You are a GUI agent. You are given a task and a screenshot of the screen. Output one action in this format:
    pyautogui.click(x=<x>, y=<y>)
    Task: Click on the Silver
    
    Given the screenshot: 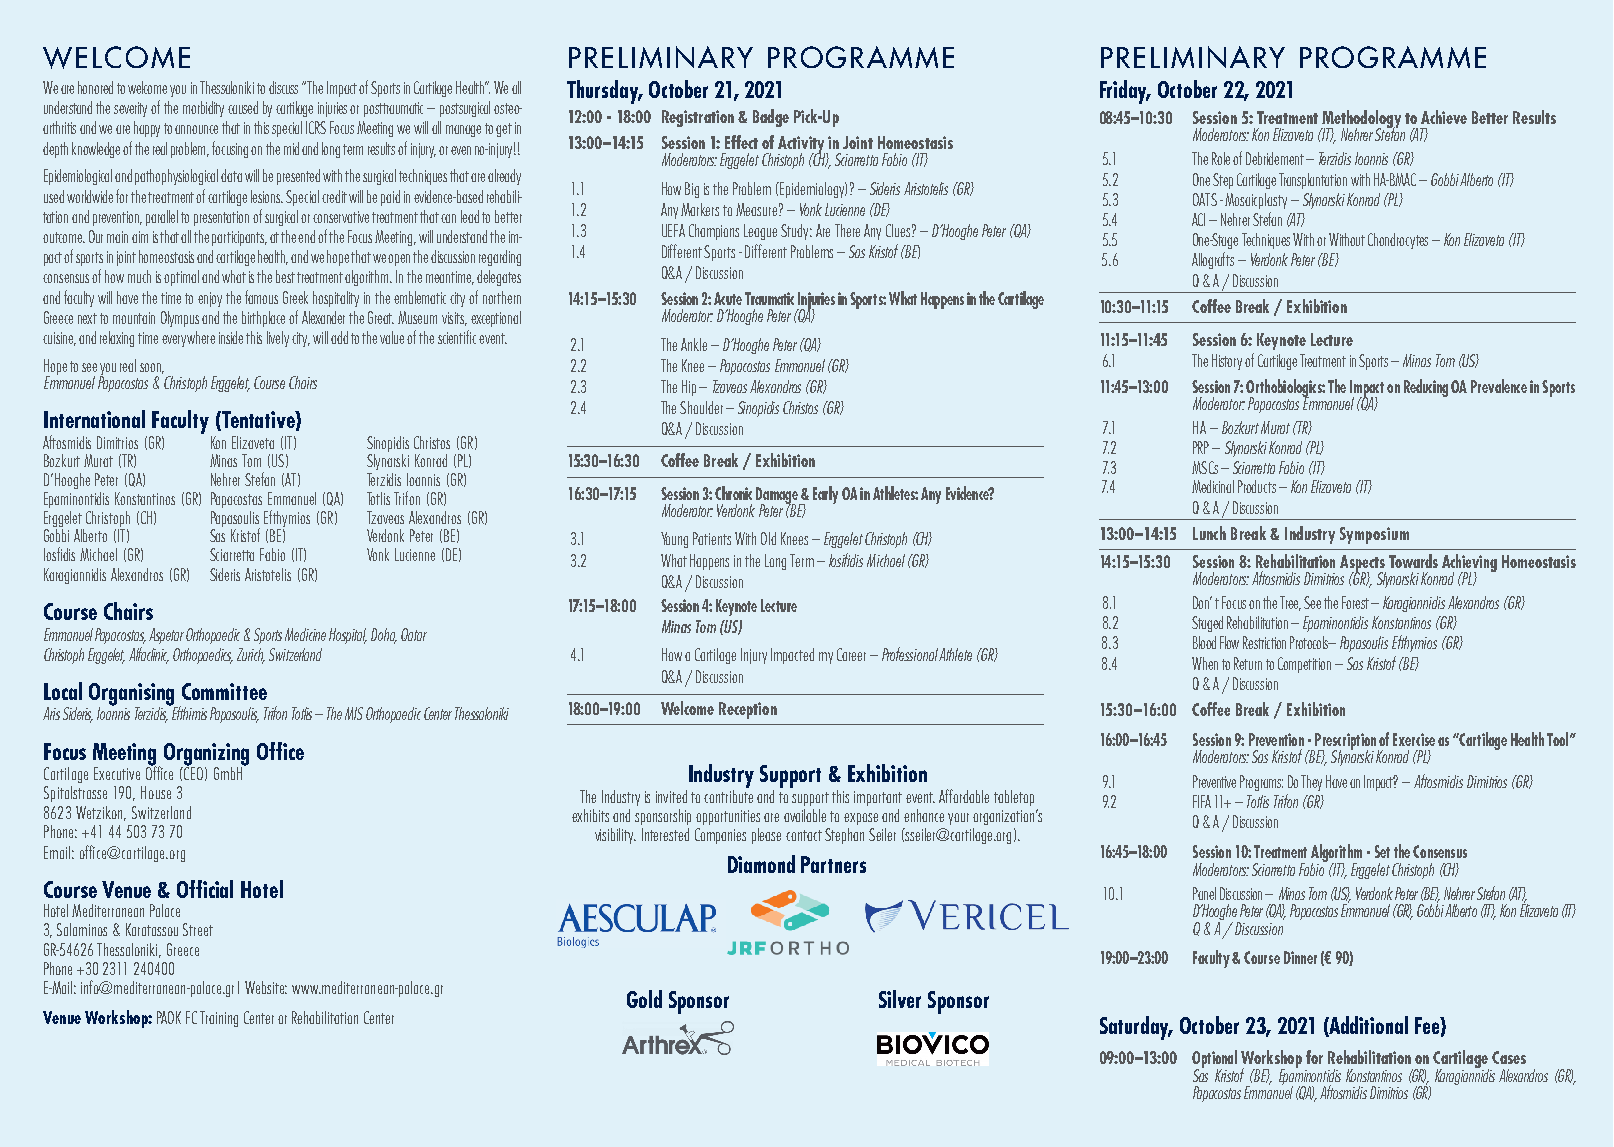 What is the action you would take?
    pyautogui.click(x=900, y=999)
